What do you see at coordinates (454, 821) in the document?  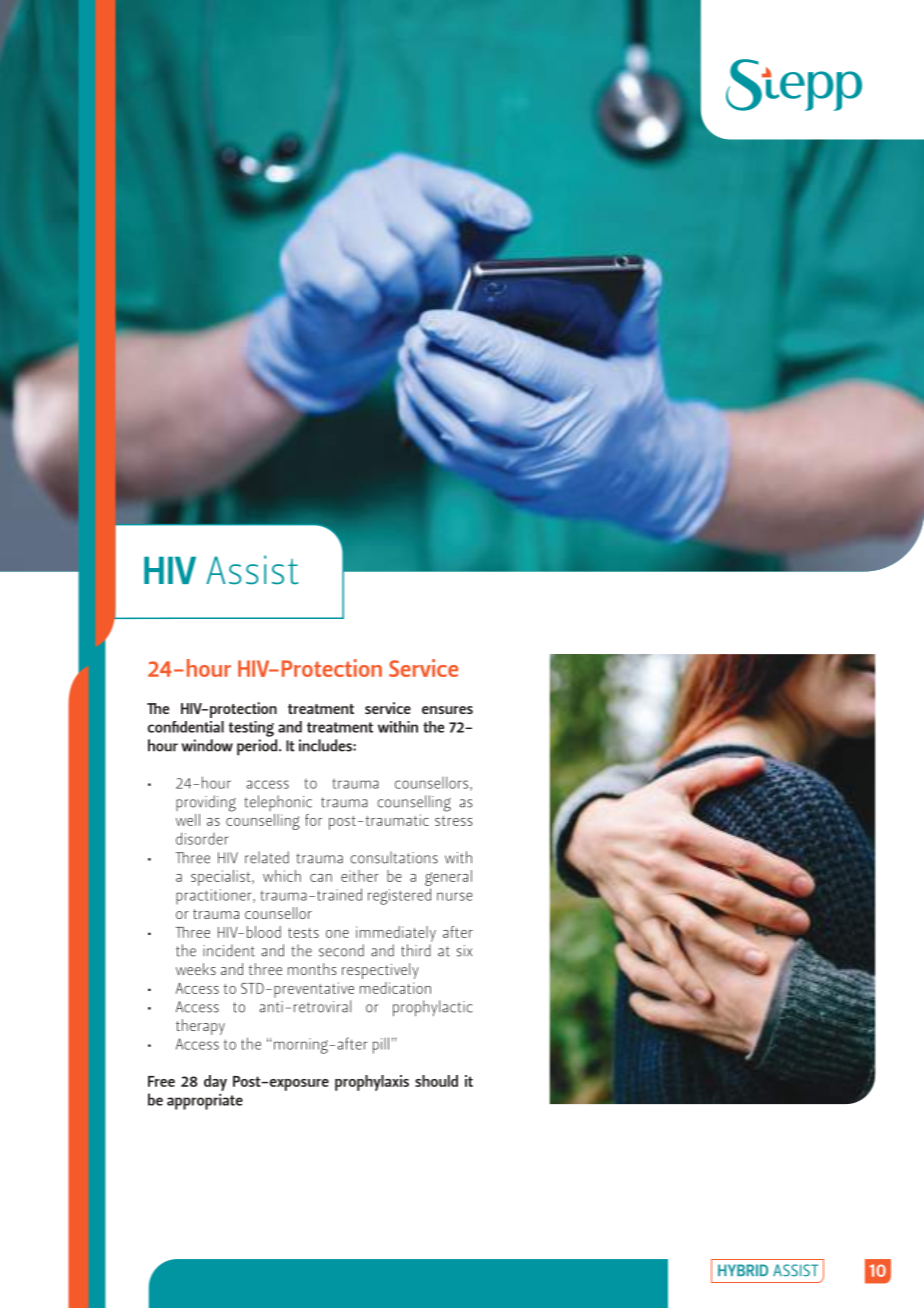 I see `stress` at bounding box center [454, 821].
